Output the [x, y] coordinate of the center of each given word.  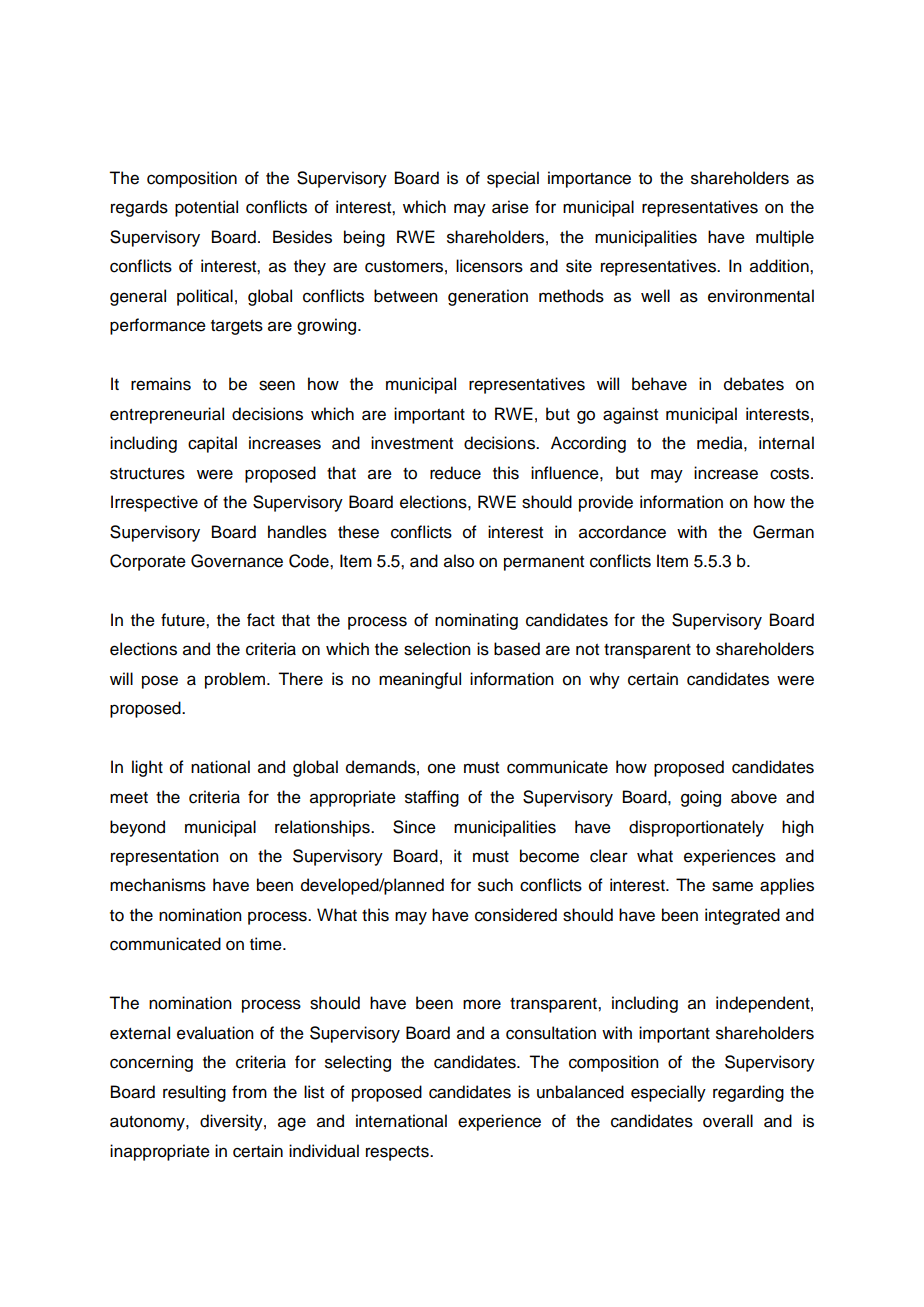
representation [165, 857]
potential [206, 208]
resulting [194, 1093]
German [783, 532]
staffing [432, 798]
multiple [785, 238]
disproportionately [696, 828]
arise [510, 207]
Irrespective [154, 503]
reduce [455, 473]
